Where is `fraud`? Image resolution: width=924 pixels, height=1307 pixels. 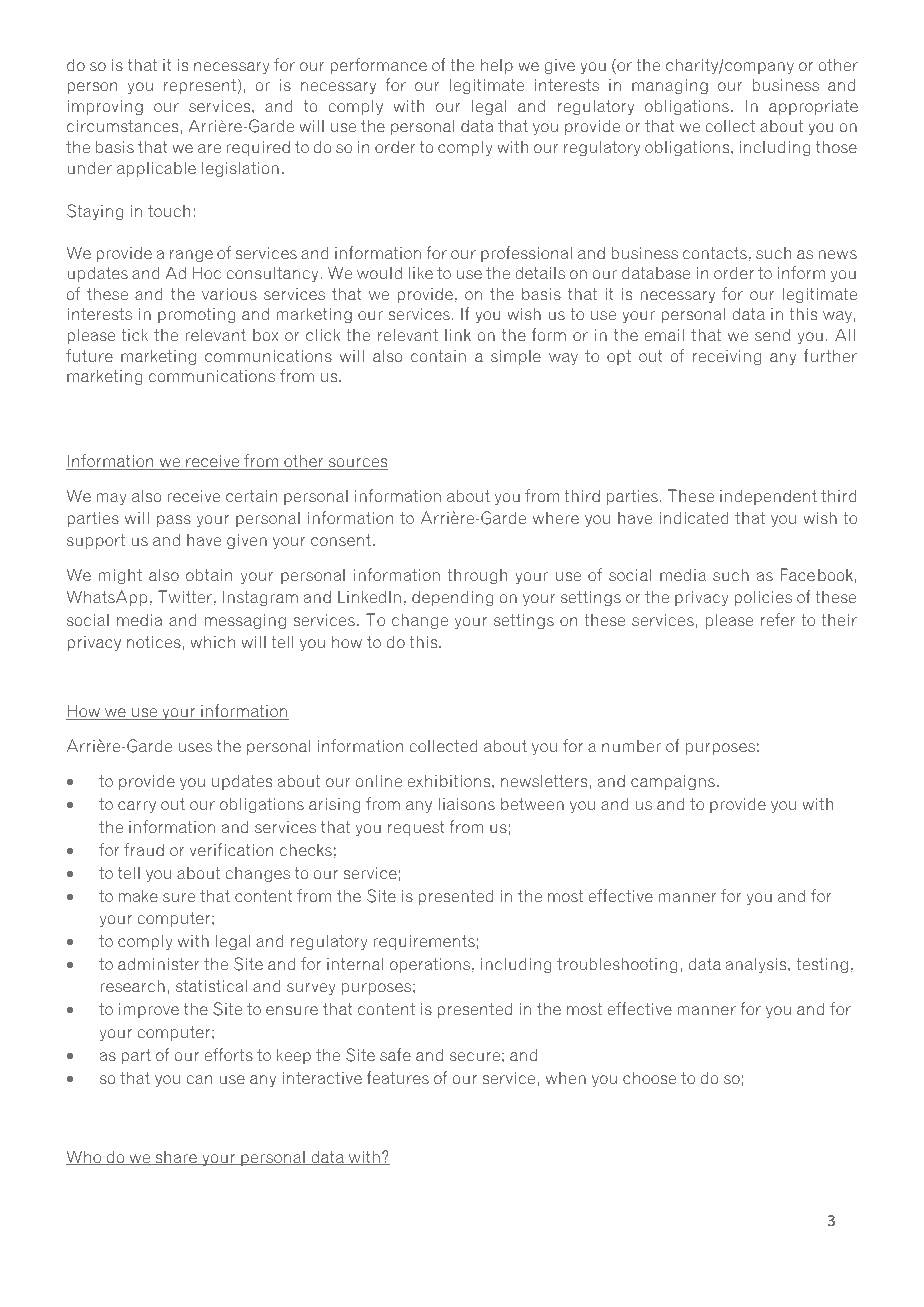
fraud is located at coordinates (144, 850).
